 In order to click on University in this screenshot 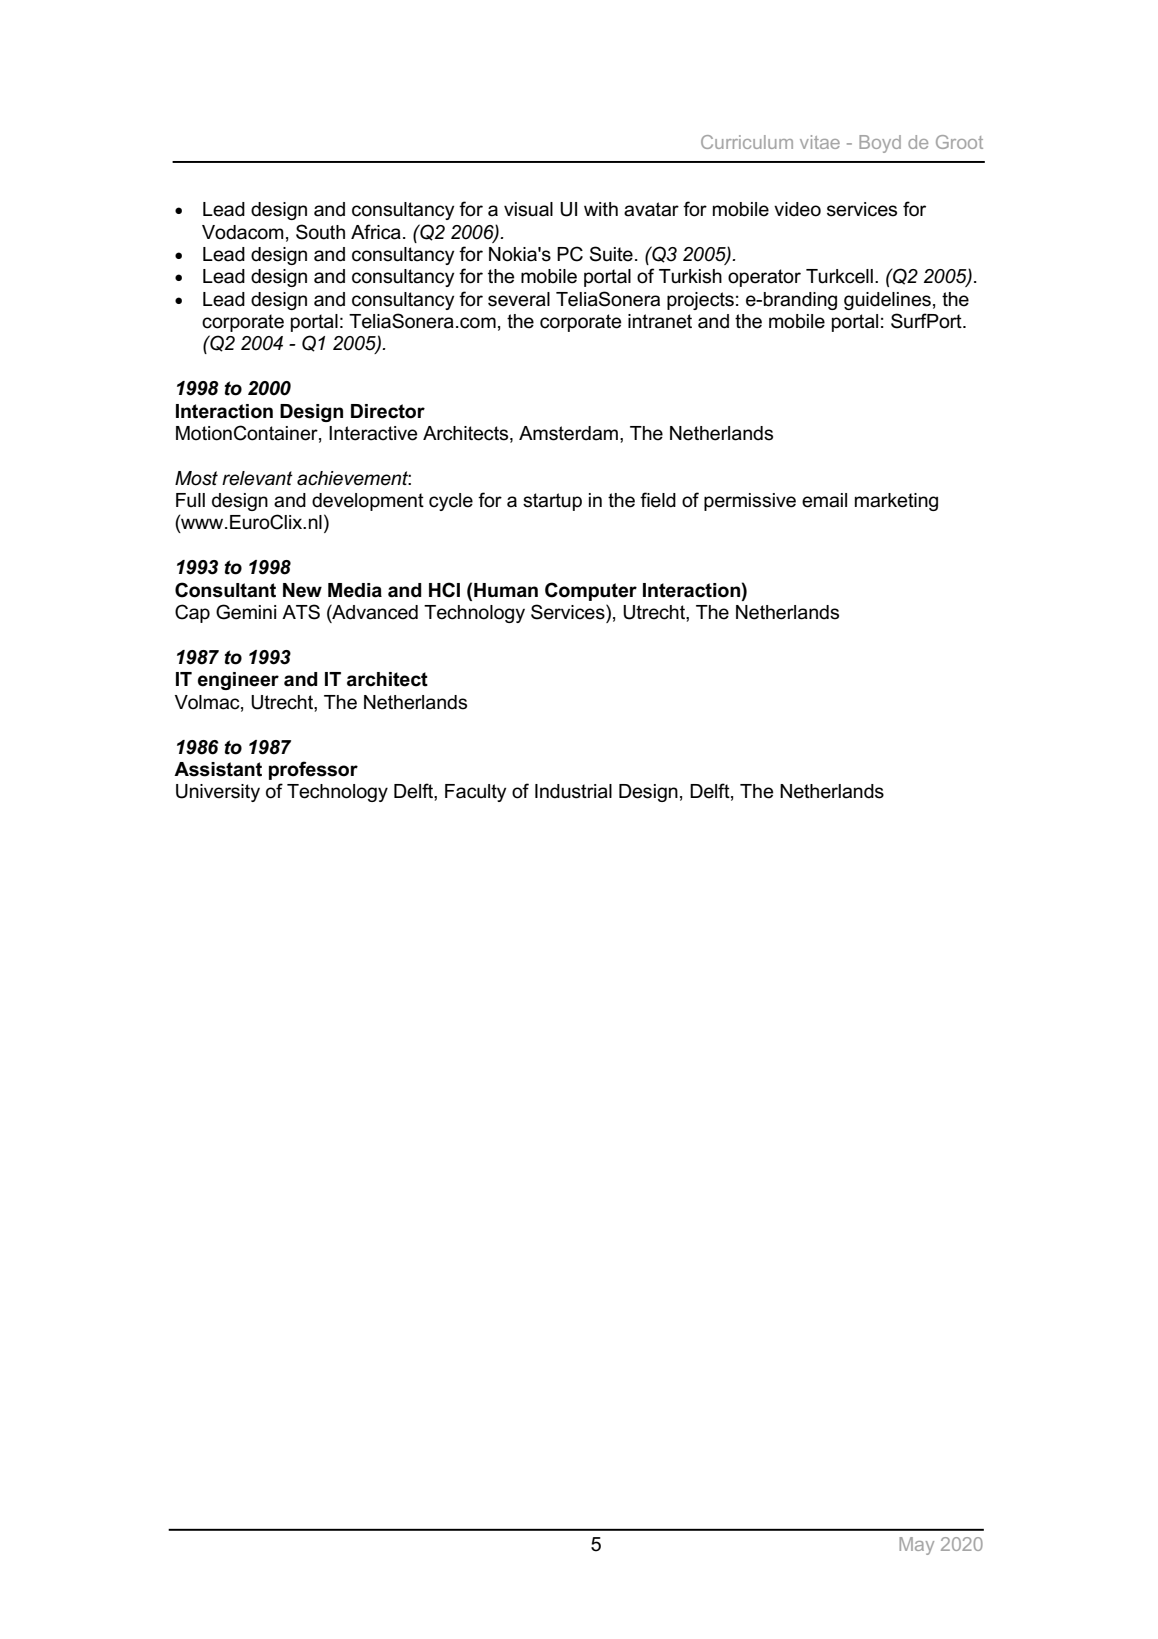, I will do `click(218, 793)`.
